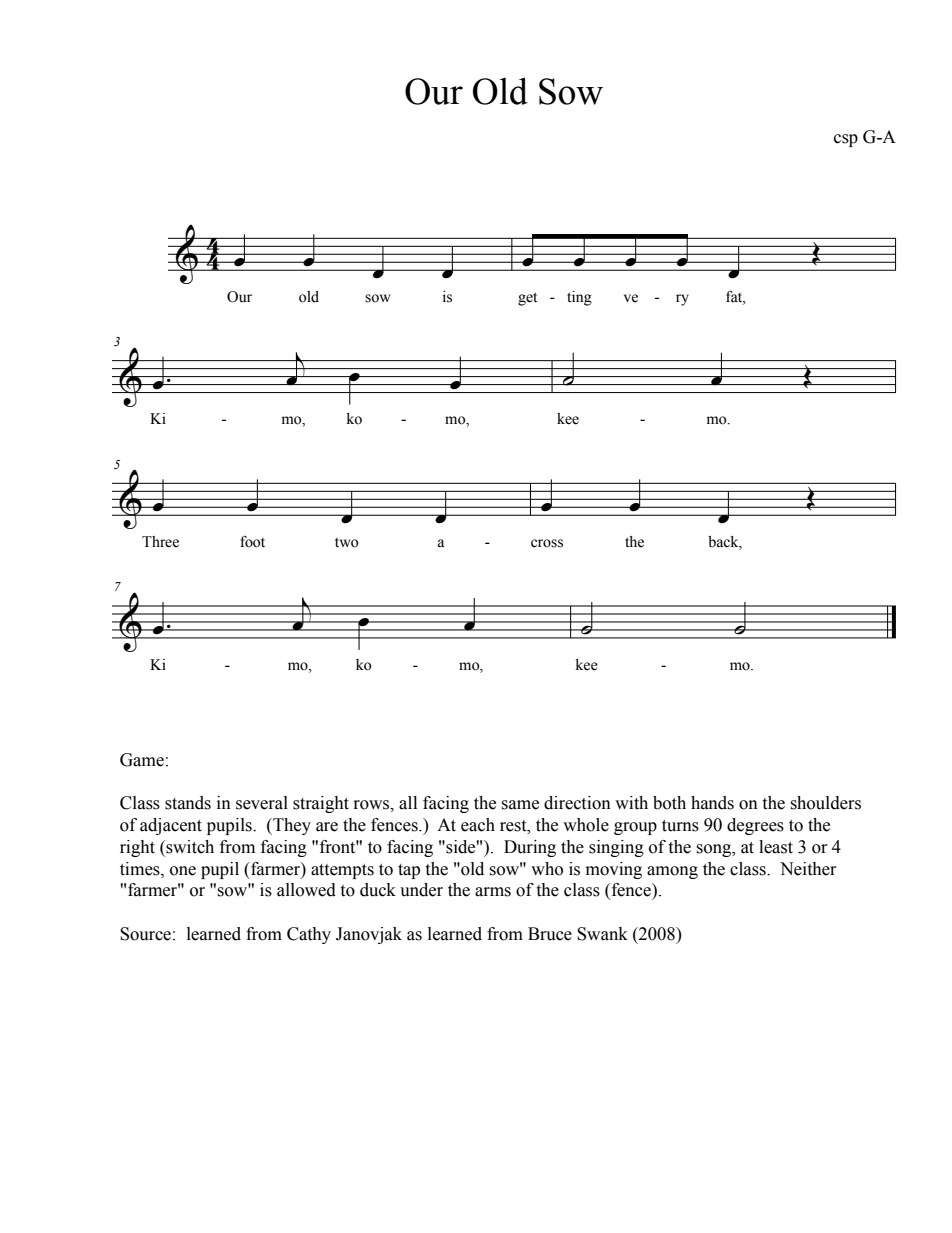 The height and width of the image is (1233, 952). What do you see at coordinates (846, 140) in the image?
I see `csp` at bounding box center [846, 140].
